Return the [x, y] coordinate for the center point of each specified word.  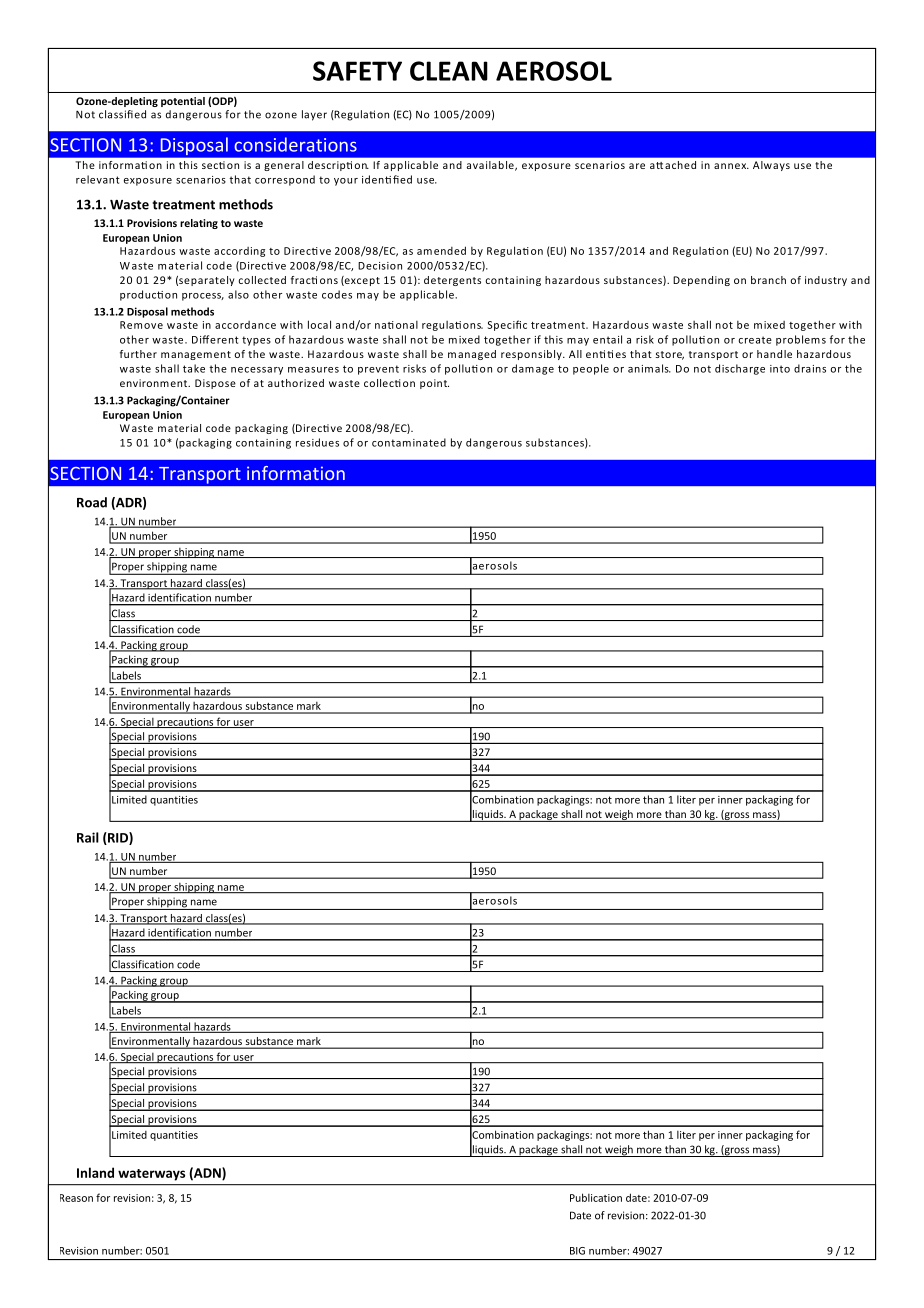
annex [731, 166]
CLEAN [449, 71]
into [780, 369]
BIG [577, 1251]
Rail [88, 837]
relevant [98, 179]
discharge [740, 369]
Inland [95, 1172]
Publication [596, 1197]
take [194, 368]
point [434, 384]
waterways [151, 1175]
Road [92, 502]
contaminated [409, 442]
